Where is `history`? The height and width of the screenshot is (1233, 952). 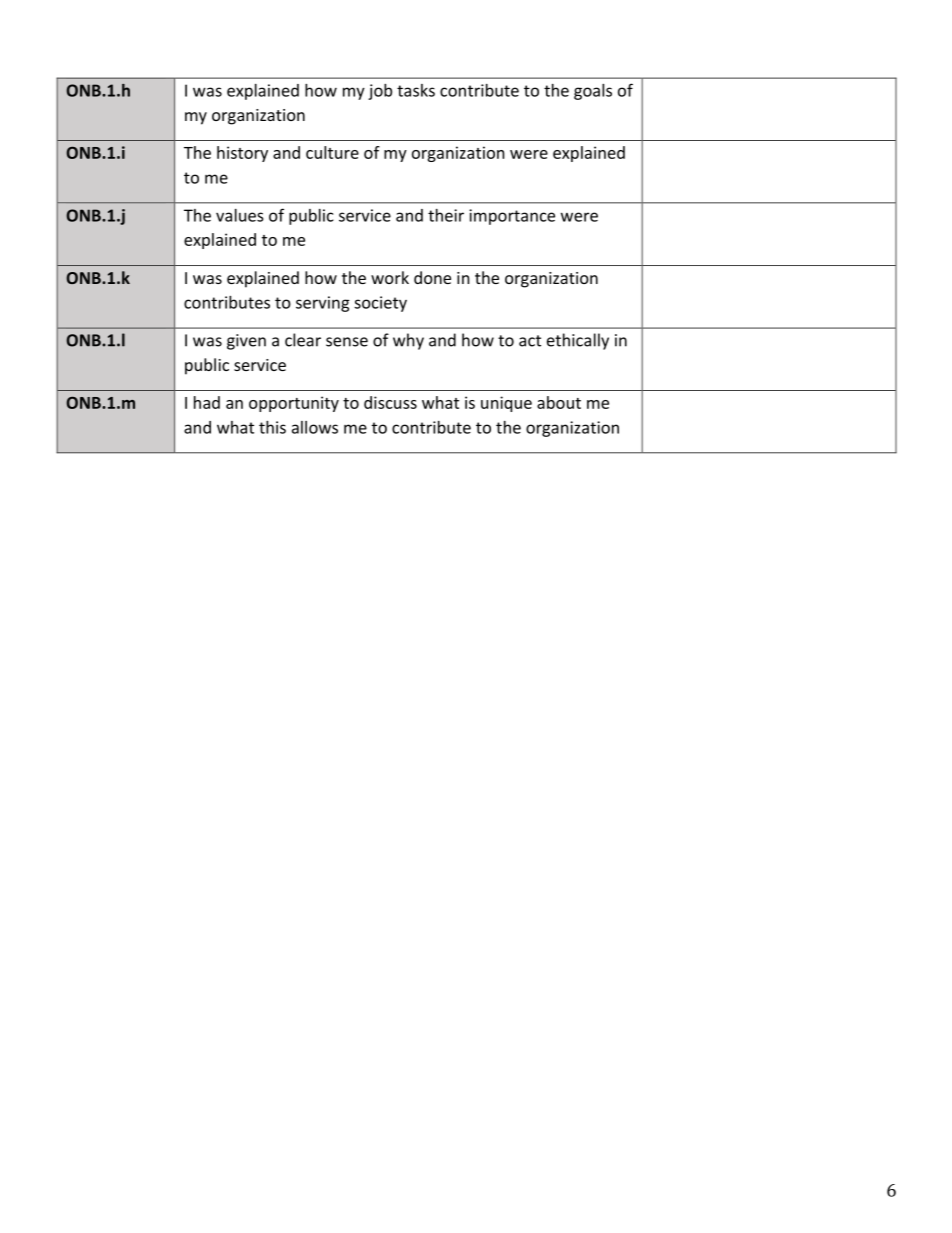
history is located at coordinates (242, 154).
